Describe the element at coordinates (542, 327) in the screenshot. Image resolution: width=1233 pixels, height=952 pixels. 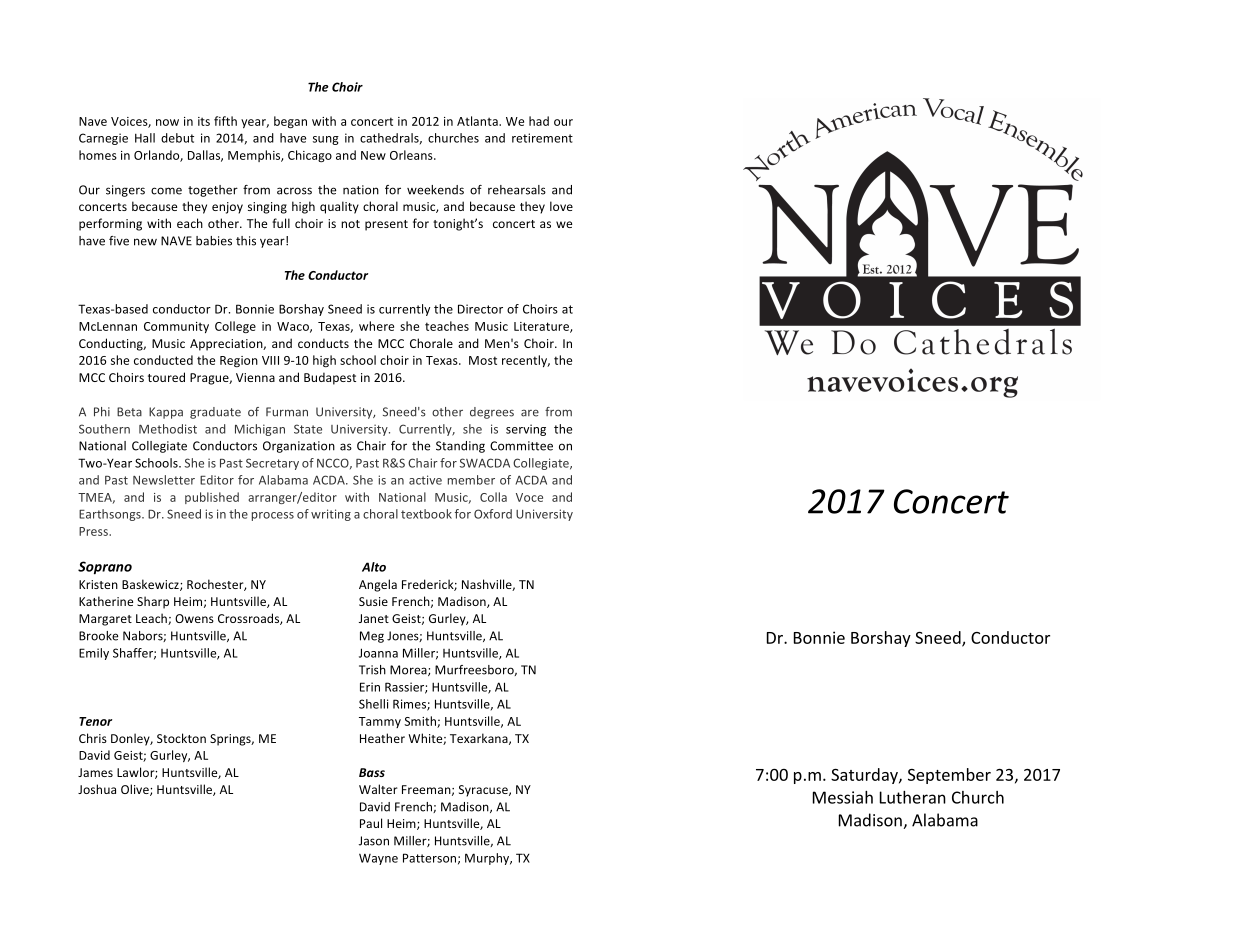
I see `Literature` at that location.
